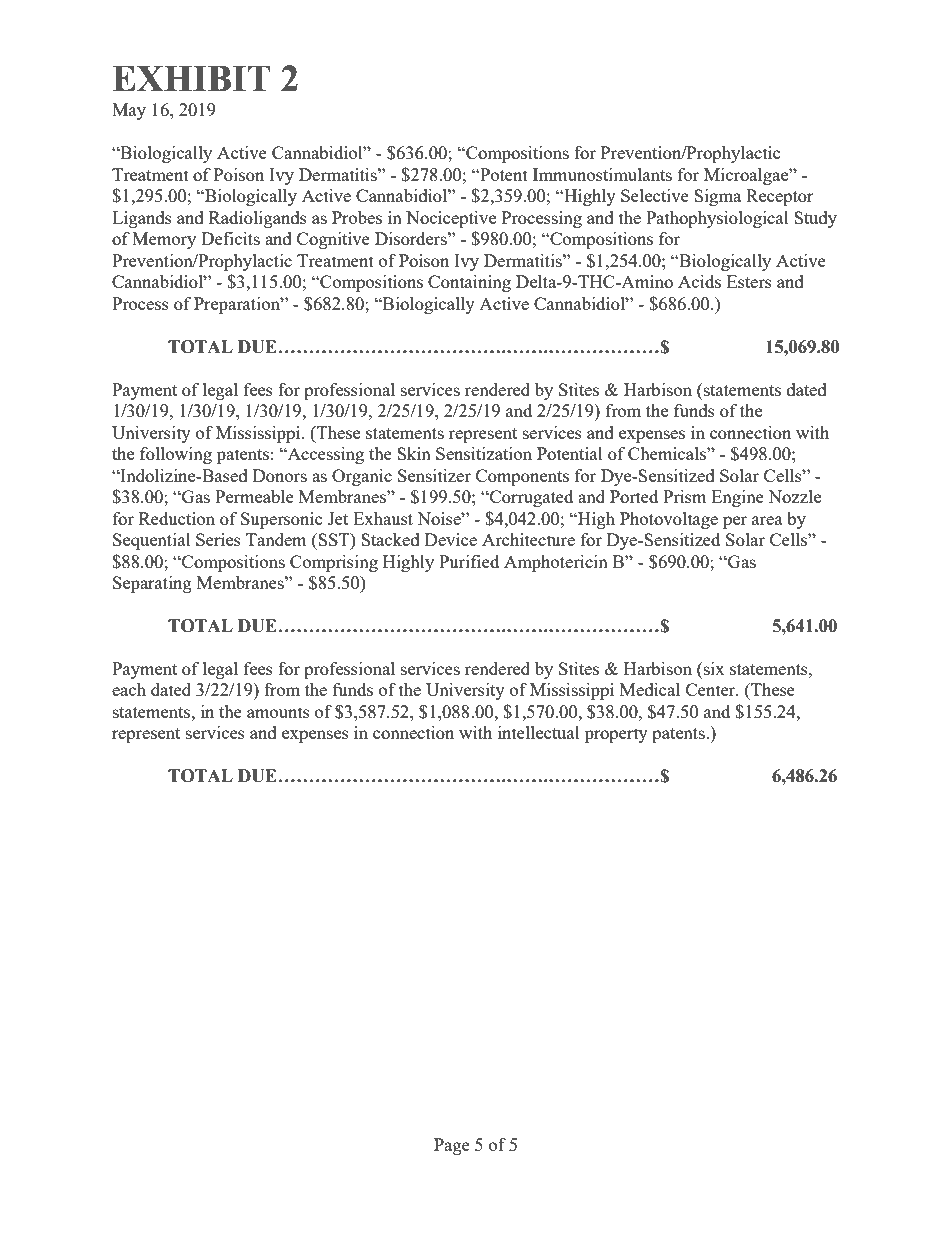 This screenshot has height=1233, width=952. What do you see at coordinates (713, 670) in the screenshot?
I see `six` at bounding box center [713, 670].
